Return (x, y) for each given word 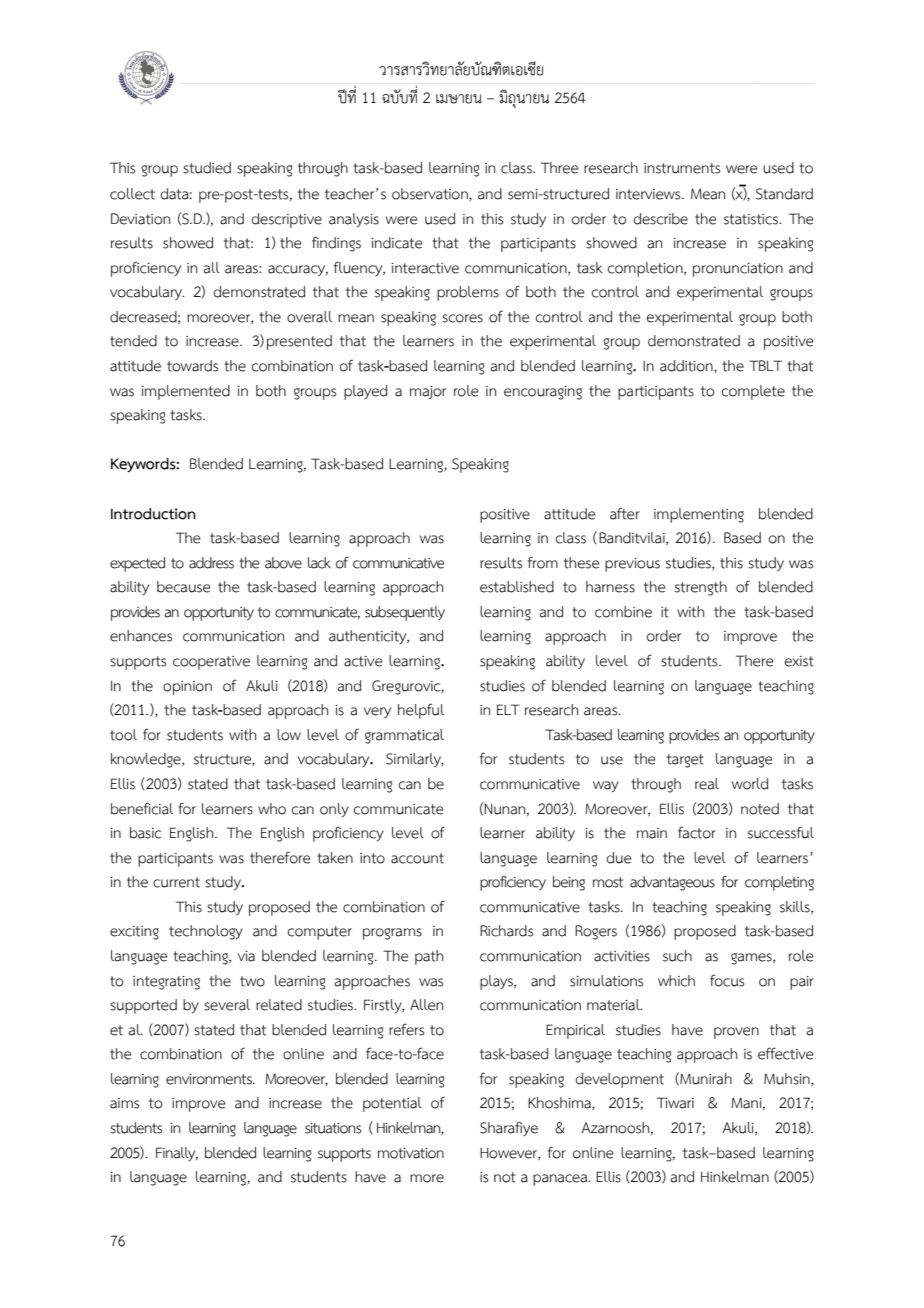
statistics (752, 219)
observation (431, 194)
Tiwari (675, 1103)
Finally (177, 1154)
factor (697, 832)
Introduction (153, 514)
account (417, 858)
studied (207, 168)
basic (145, 833)
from (543, 562)
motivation (411, 1153)
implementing (699, 515)
